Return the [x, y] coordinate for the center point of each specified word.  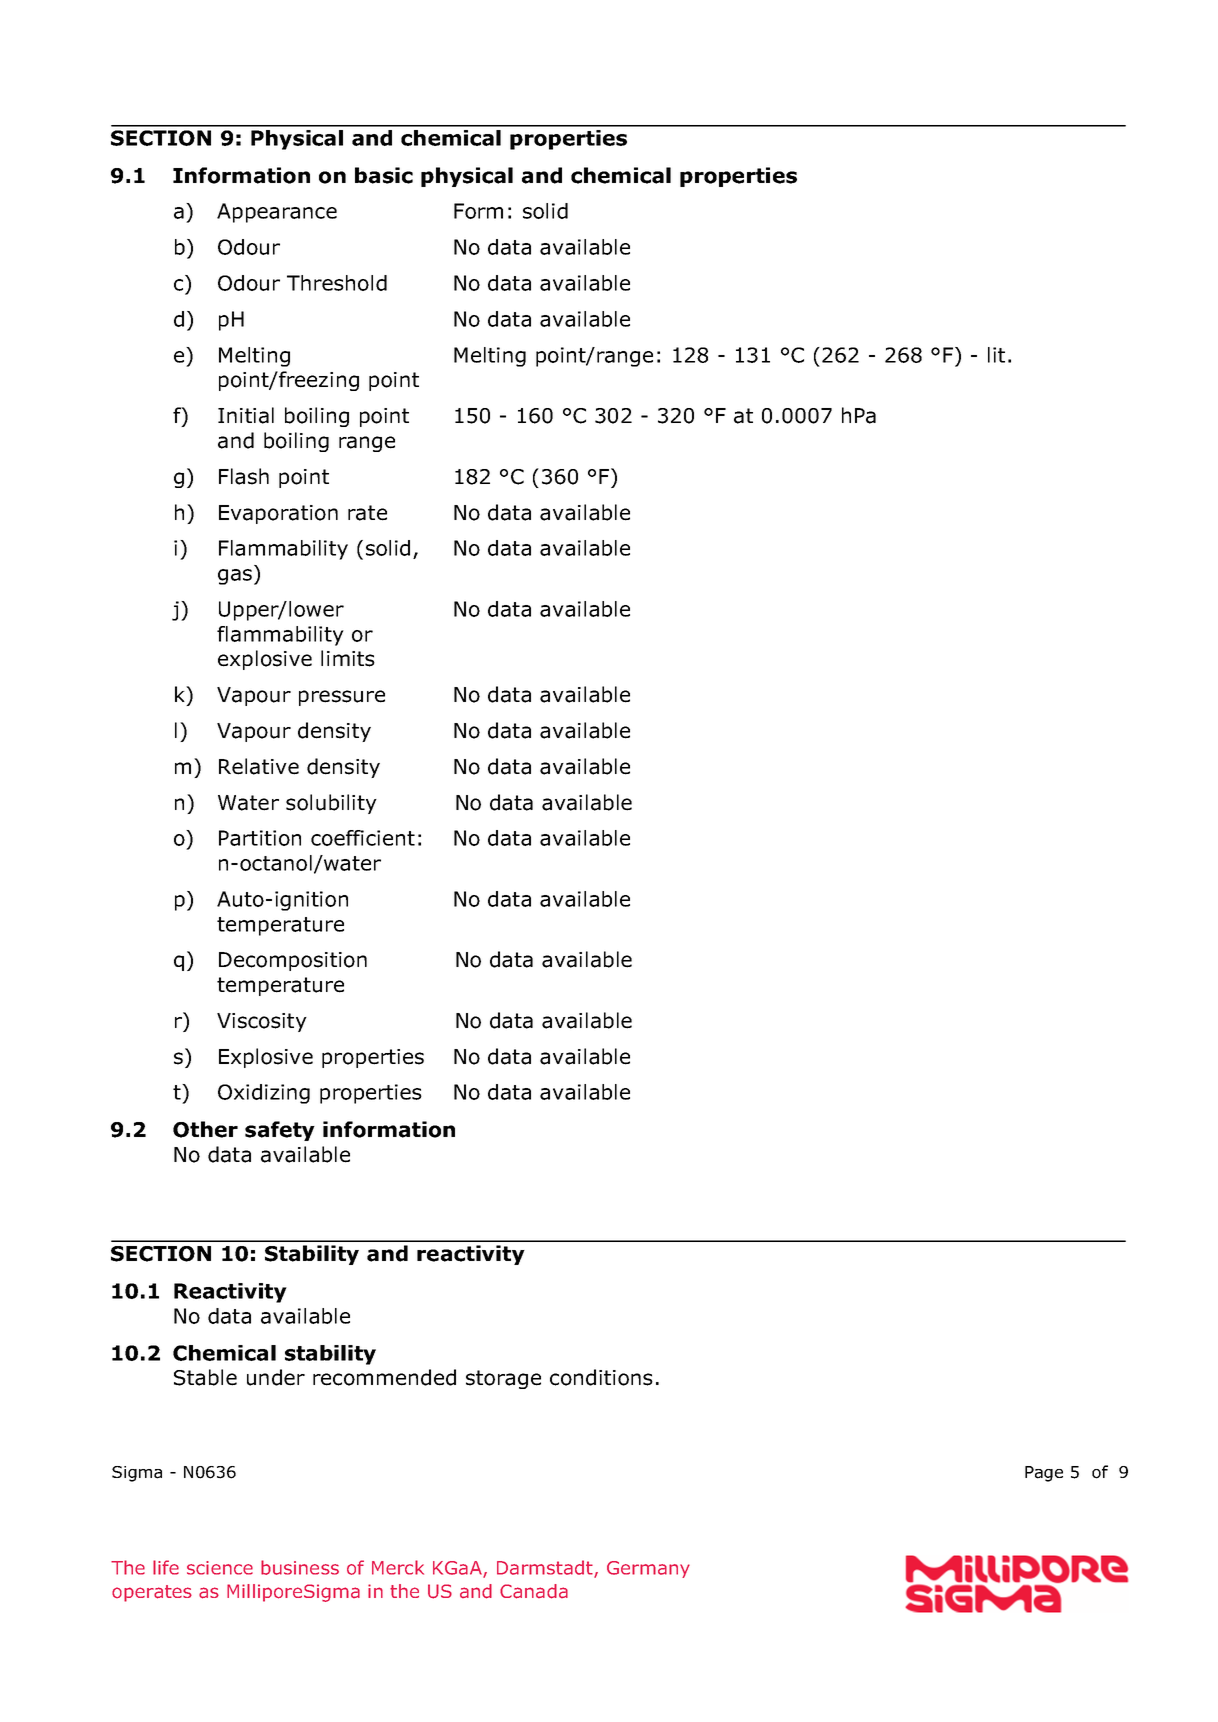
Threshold [337, 283]
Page [1044, 1474]
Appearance [277, 213]
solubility [331, 804]
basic [384, 175]
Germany [648, 1569]
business [300, 1567]
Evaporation [278, 514]
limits [348, 658]
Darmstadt [546, 1568]
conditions [601, 1377]
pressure [342, 698]
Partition [260, 838]
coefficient [363, 838]
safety [280, 1131]
